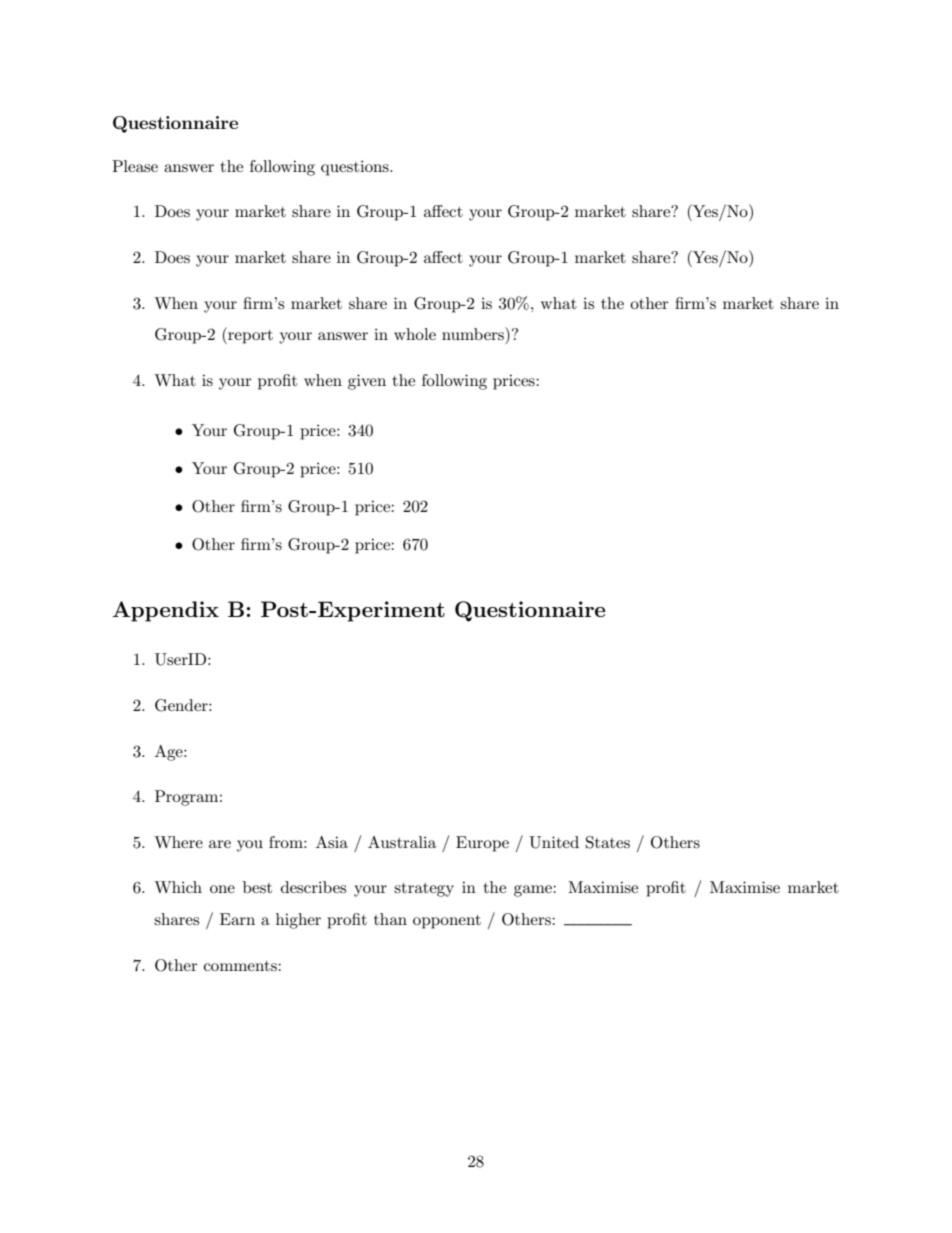 The height and width of the screenshot is (1233, 952). Describe the element at coordinates (415, 334) in the screenshot. I see `whole` at that location.
